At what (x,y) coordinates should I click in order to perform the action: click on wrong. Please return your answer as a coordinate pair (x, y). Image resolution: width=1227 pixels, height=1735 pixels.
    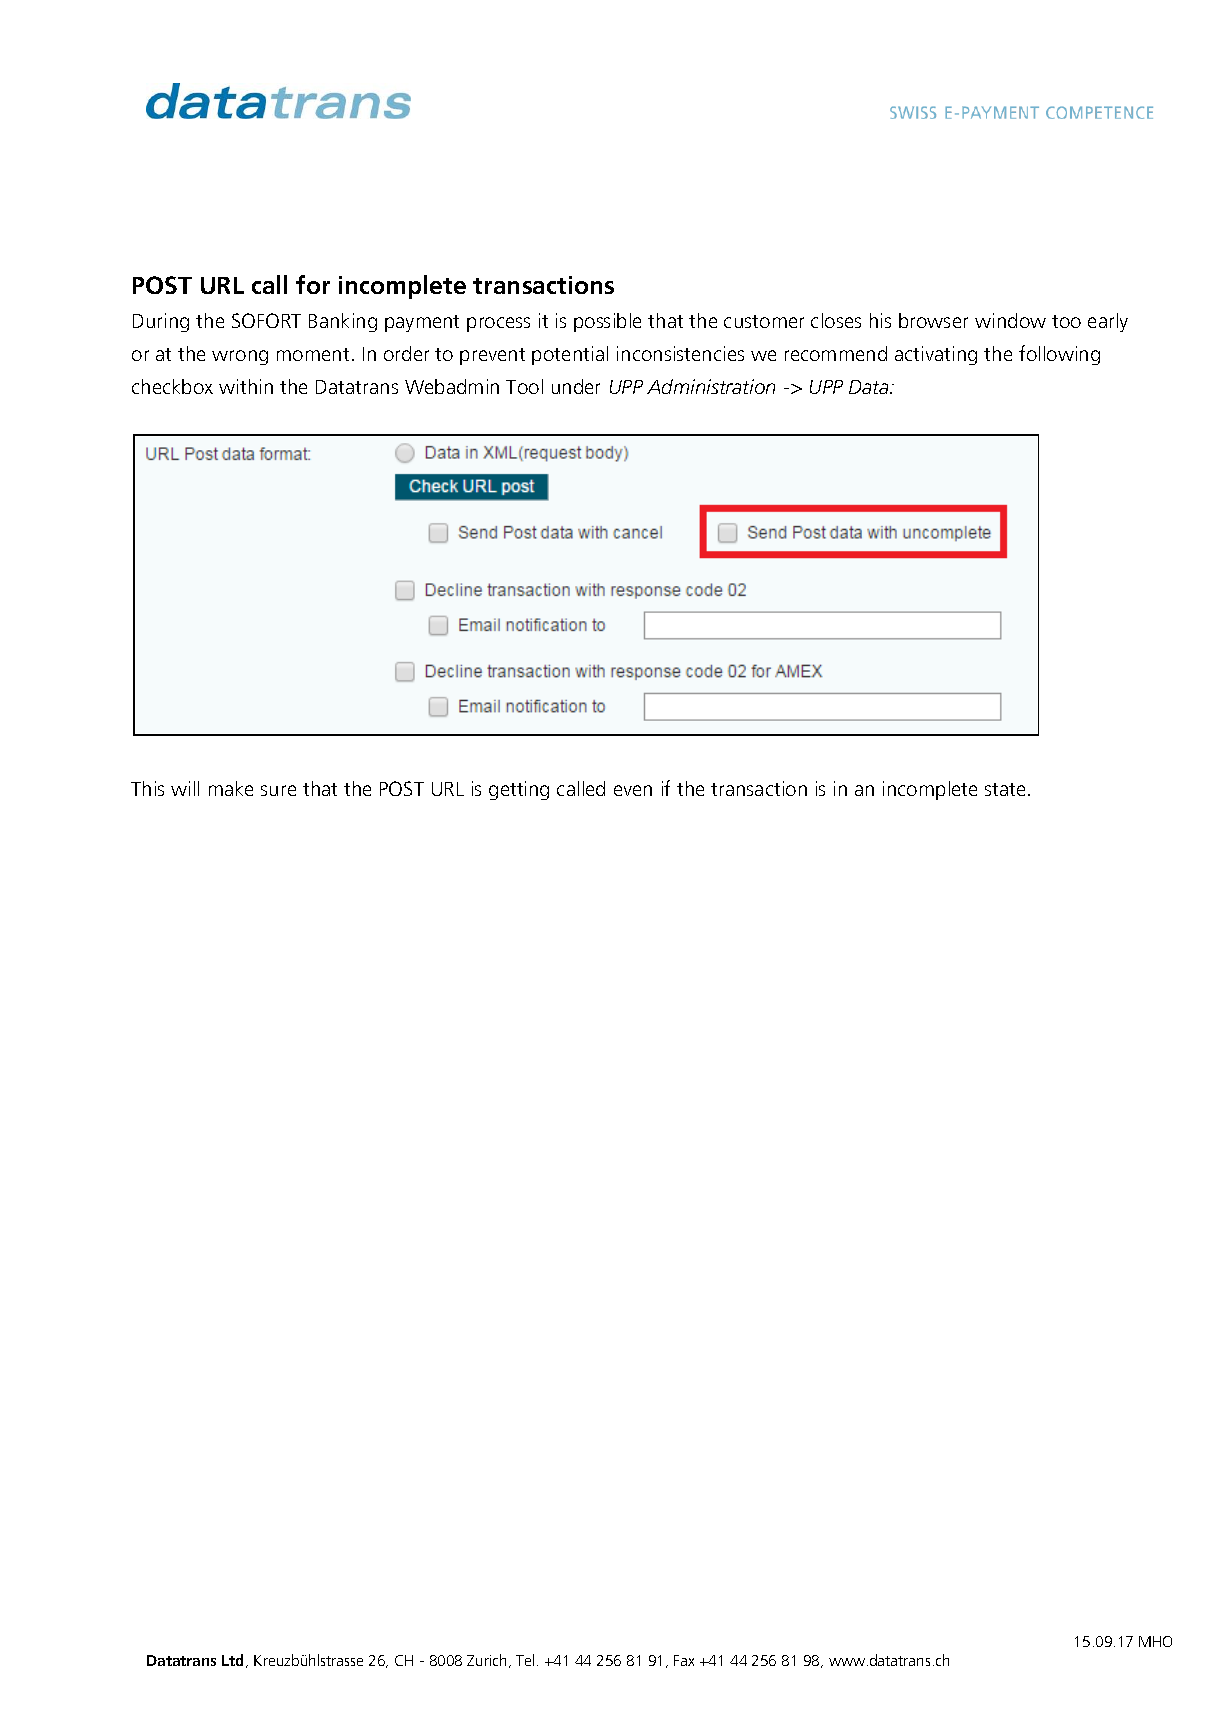
    Looking at the image, I should click on (240, 357).
